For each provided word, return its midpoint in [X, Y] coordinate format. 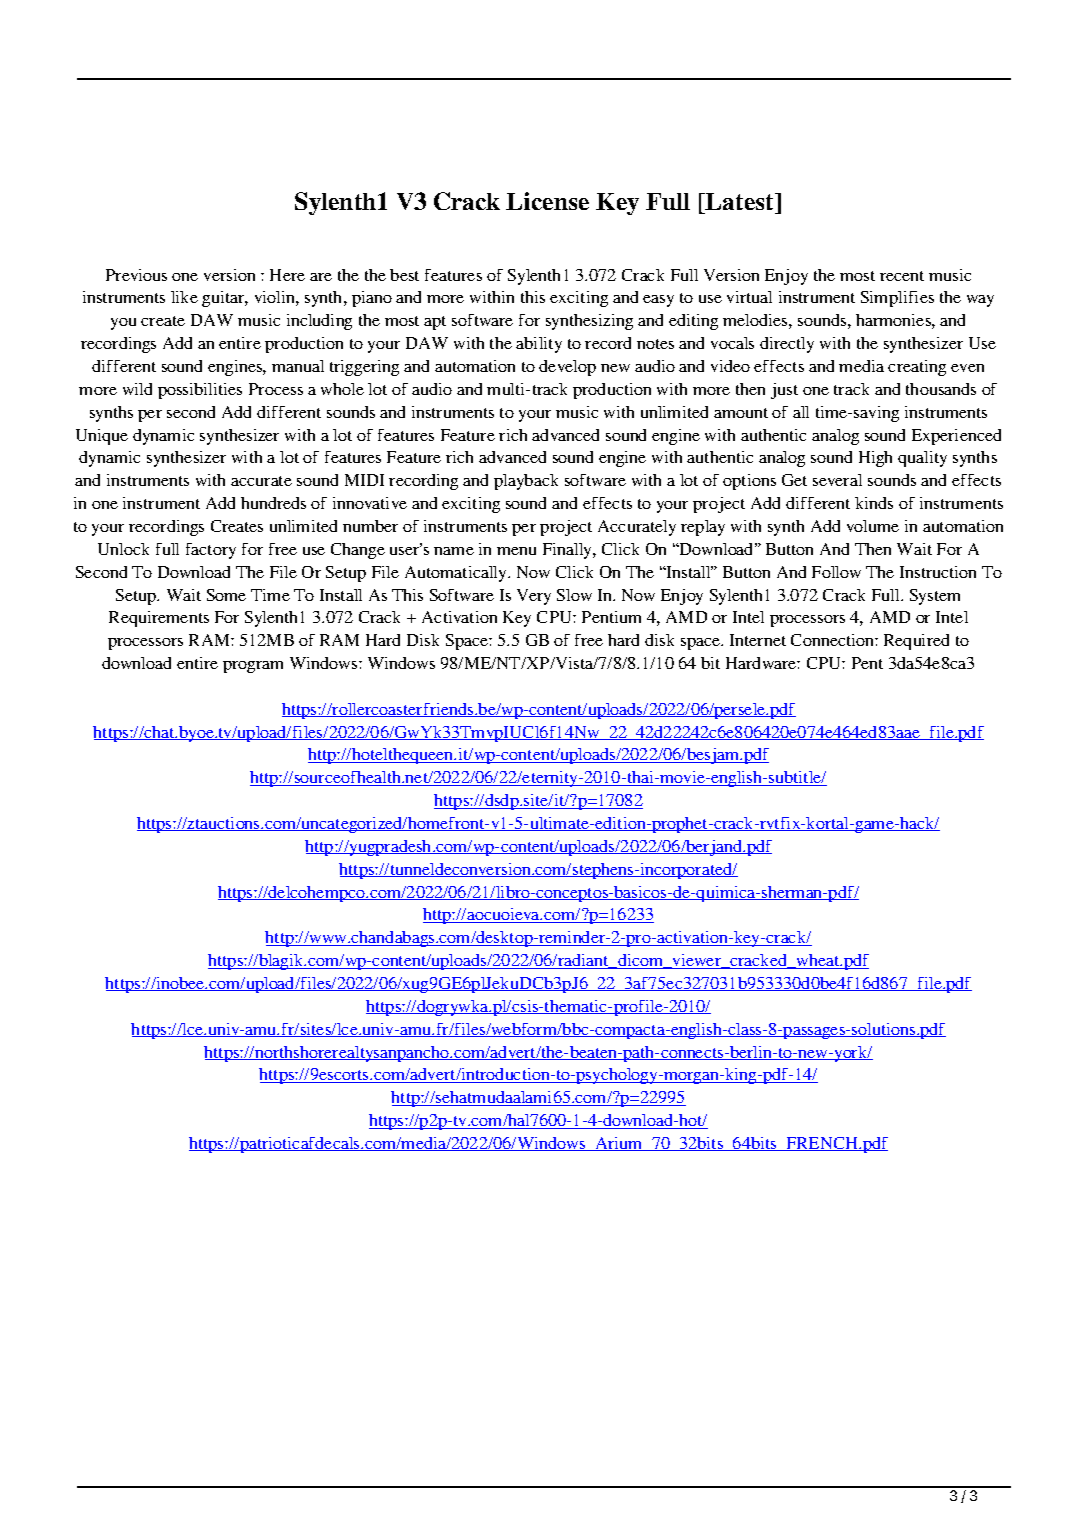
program [253, 667]
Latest [740, 201]
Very [534, 597]
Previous [136, 275]
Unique [102, 437]
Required [916, 642]
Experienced [956, 437]
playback [526, 482]
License [547, 201]
